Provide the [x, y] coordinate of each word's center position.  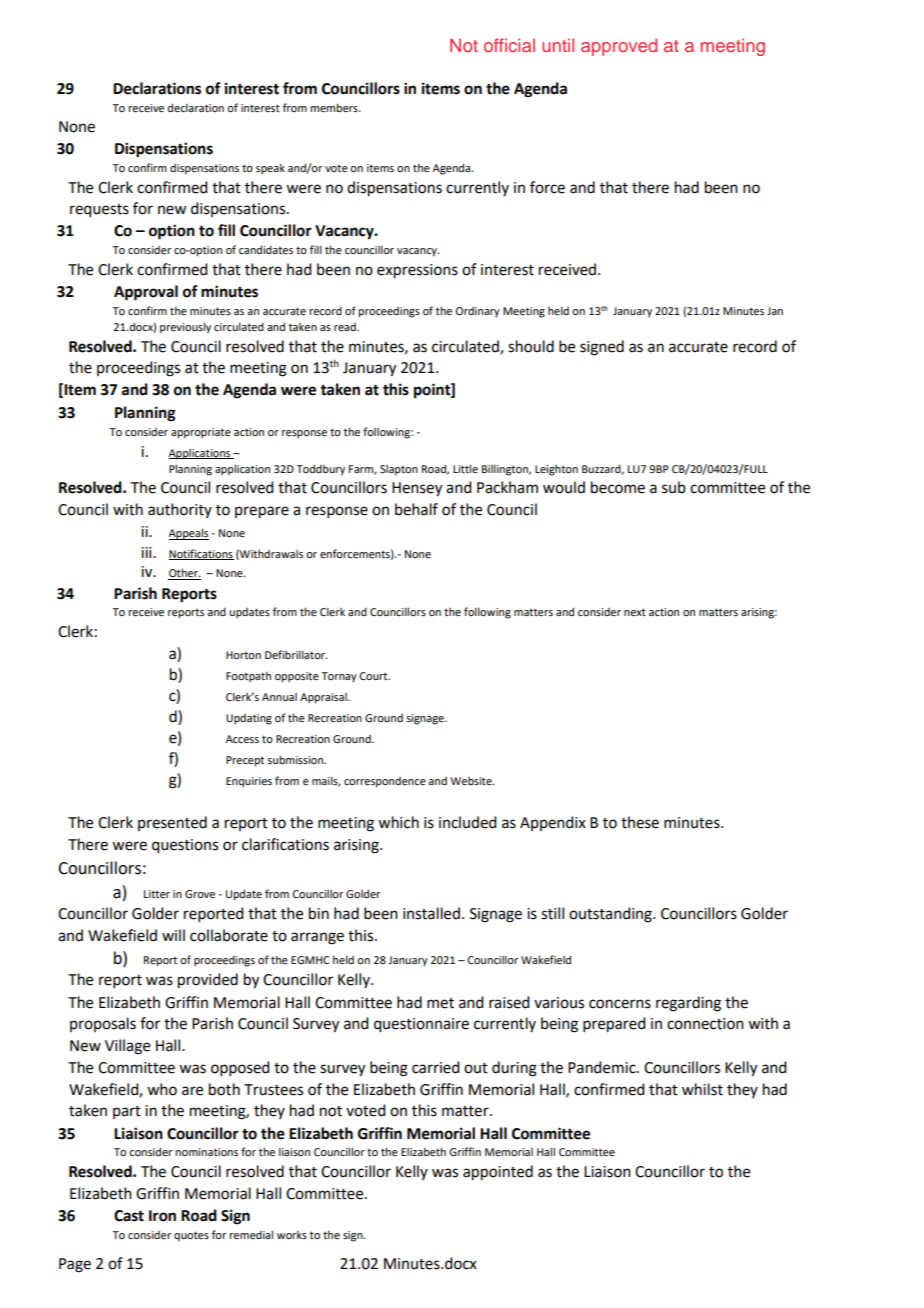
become [618, 487]
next [635, 612]
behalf [416, 509]
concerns [620, 1004]
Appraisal [324, 698]
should [531, 346]
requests [99, 211]
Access [242, 739]
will [173, 935]
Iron [162, 1216]
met [440, 1003]
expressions [417, 271]
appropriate [201, 433]
